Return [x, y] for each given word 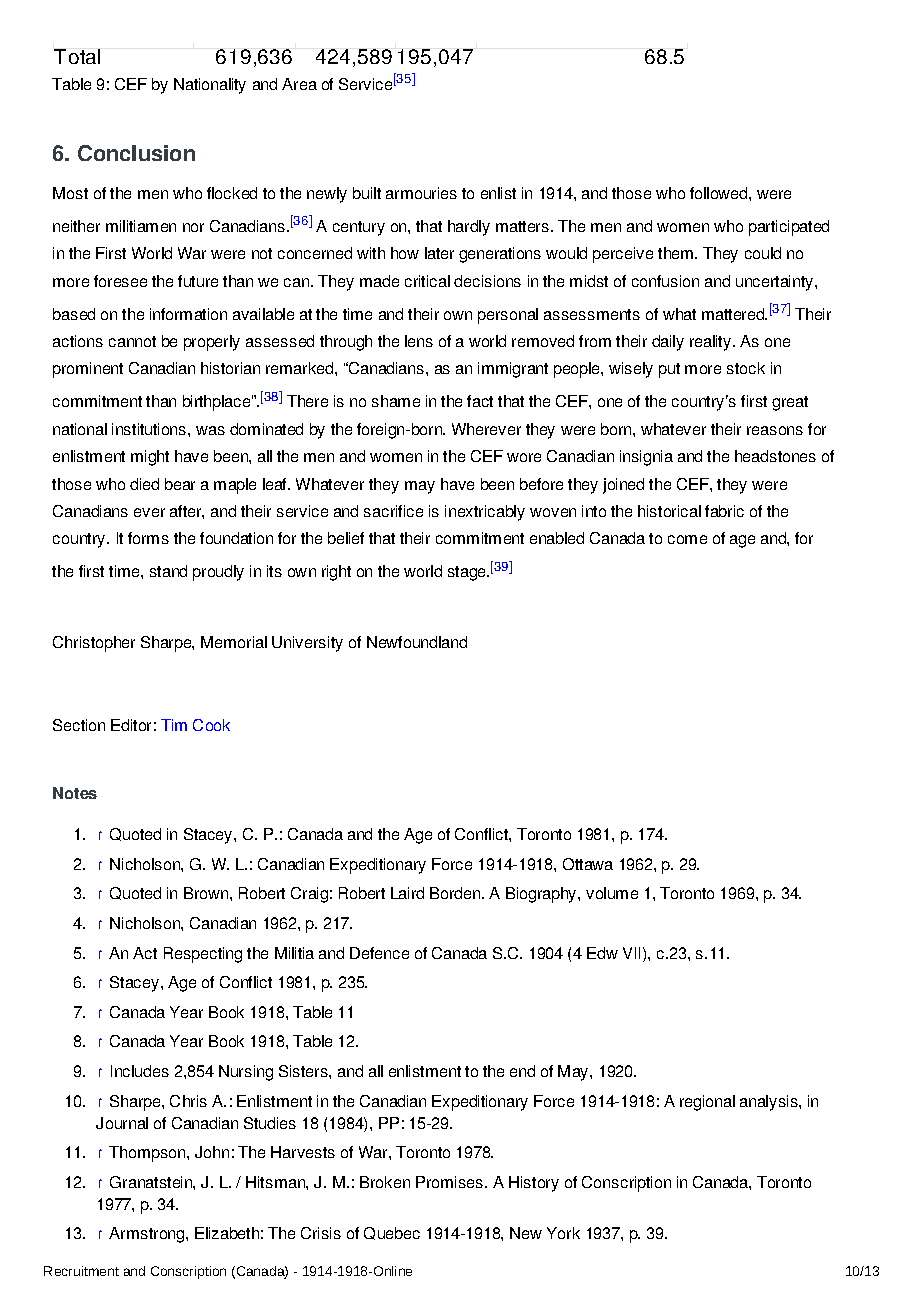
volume [612, 893]
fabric [724, 511]
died [144, 484]
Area [299, 84]
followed [720, 193]
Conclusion [136, 153]
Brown [207, 893]
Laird [407, 893]
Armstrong [148, 1235]
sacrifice [393, 511]
